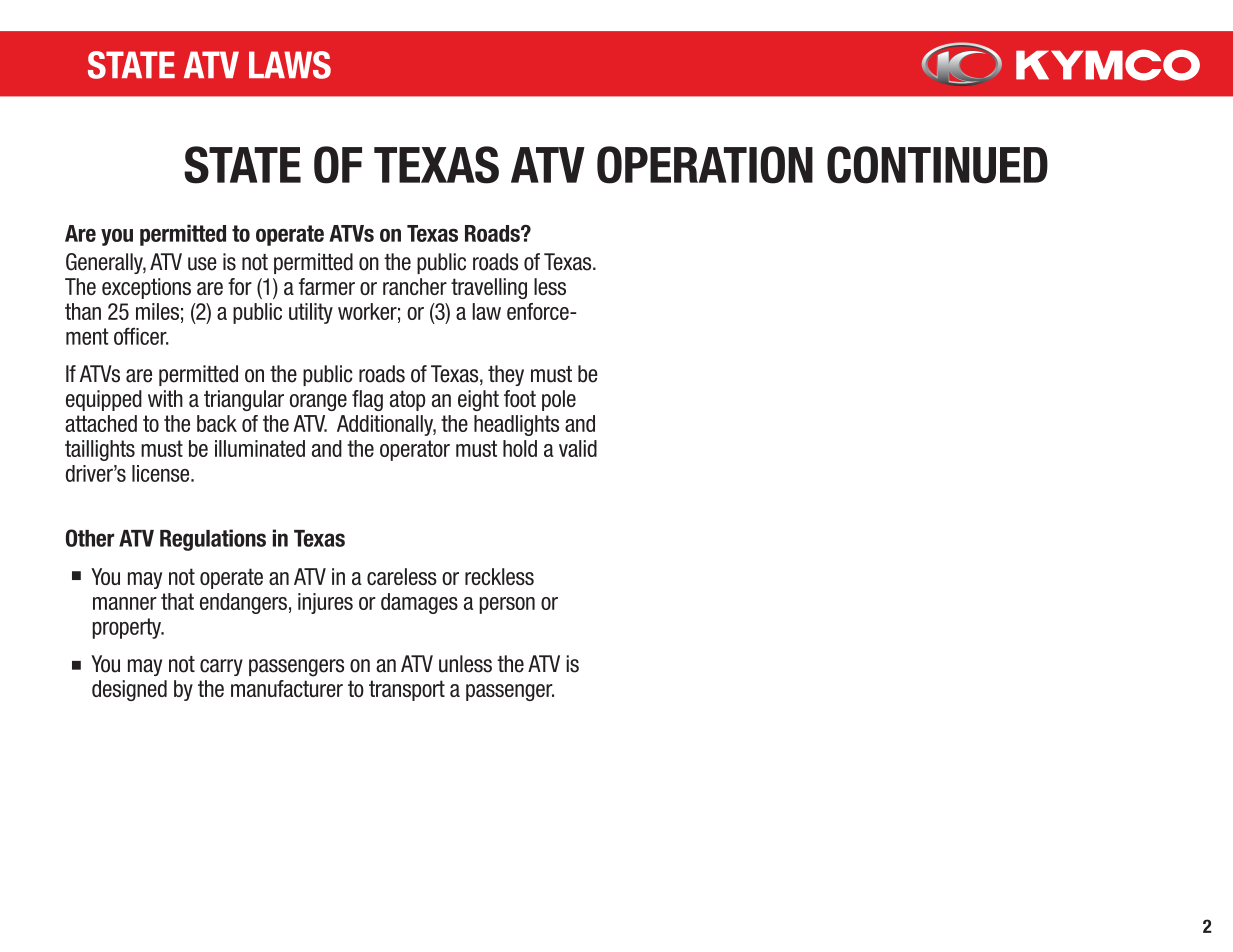  What do you see at coordinates (165, 398) in the screenshot?
I see `with` at bounding box center [165, 398].
